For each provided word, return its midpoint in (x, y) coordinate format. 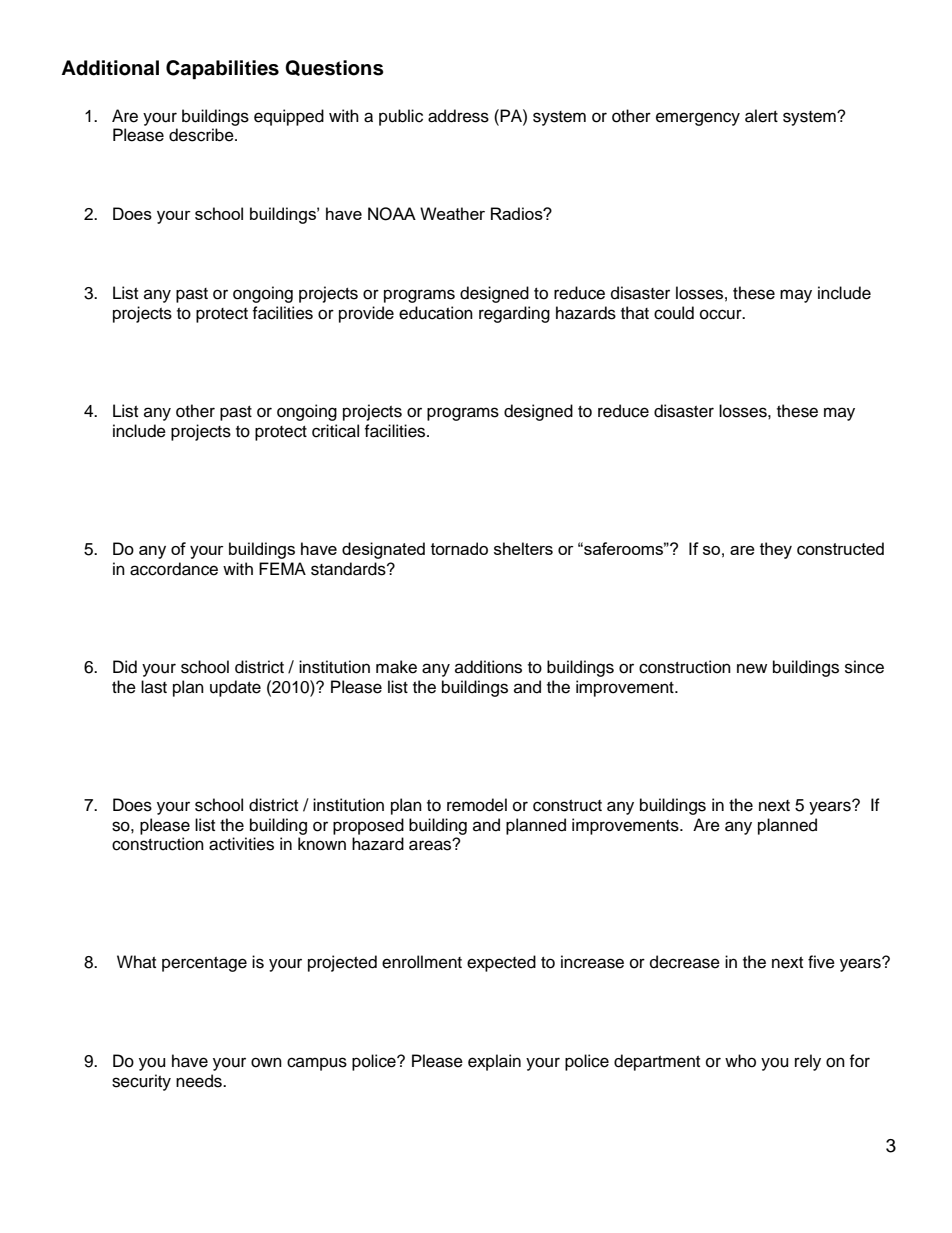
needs (200, 1081)
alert (761, 116)
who (740, 1061)
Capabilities (222, 70)
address (458, 116)
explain (494, 1062)
